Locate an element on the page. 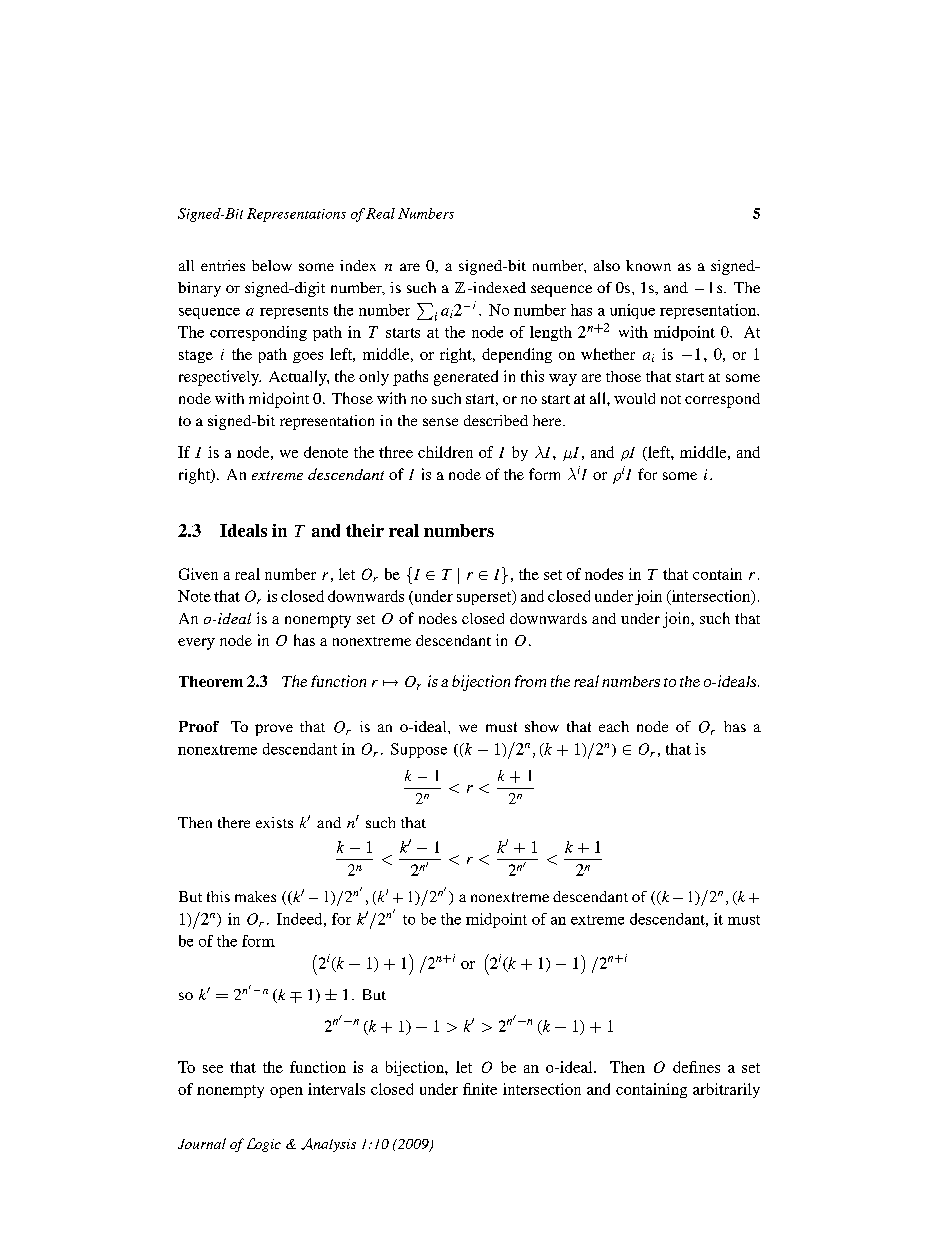 This page has height=1233, width=952. defines is located at coordinates (696, 1067).
